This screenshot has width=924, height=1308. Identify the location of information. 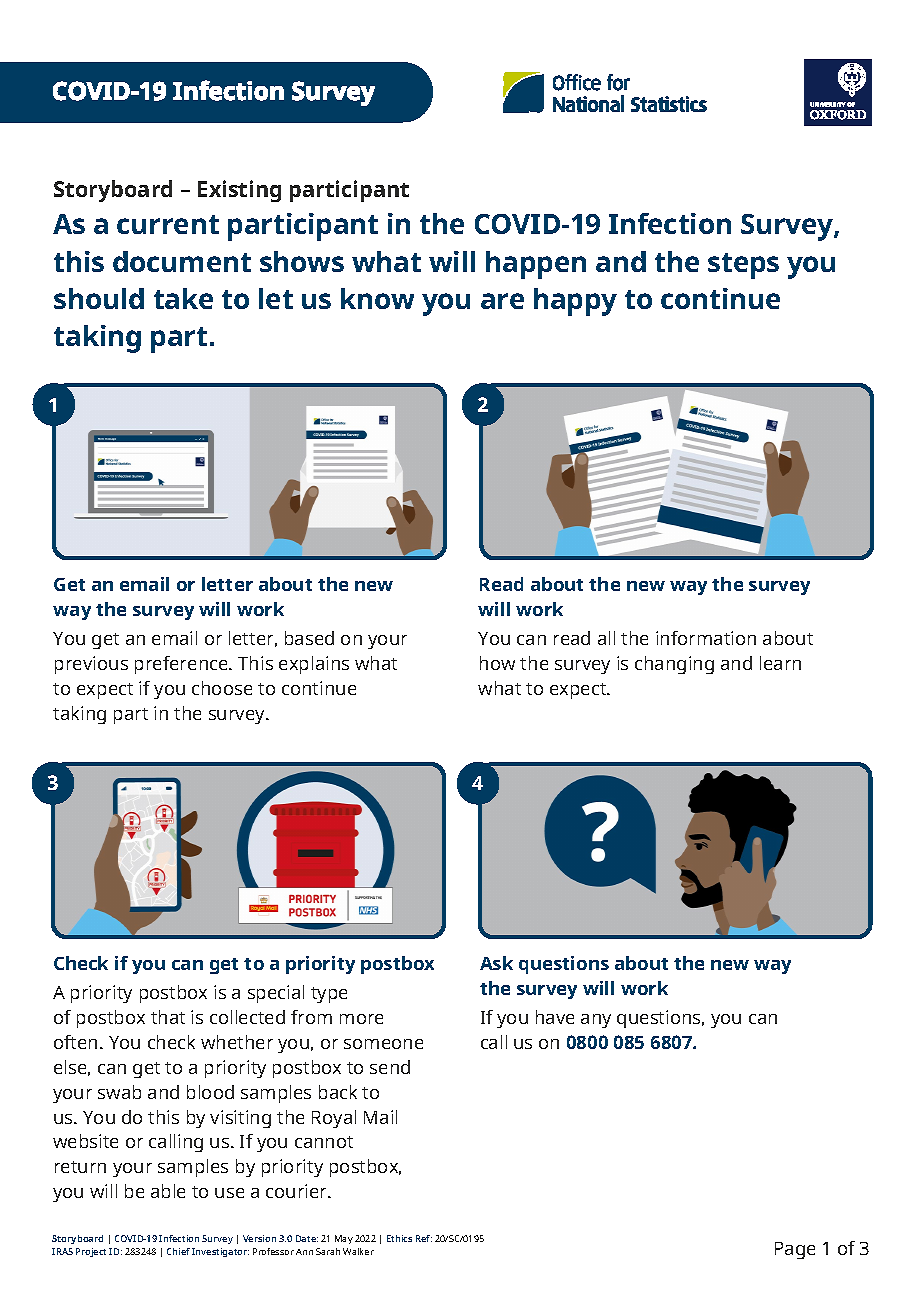
(706, 638).
